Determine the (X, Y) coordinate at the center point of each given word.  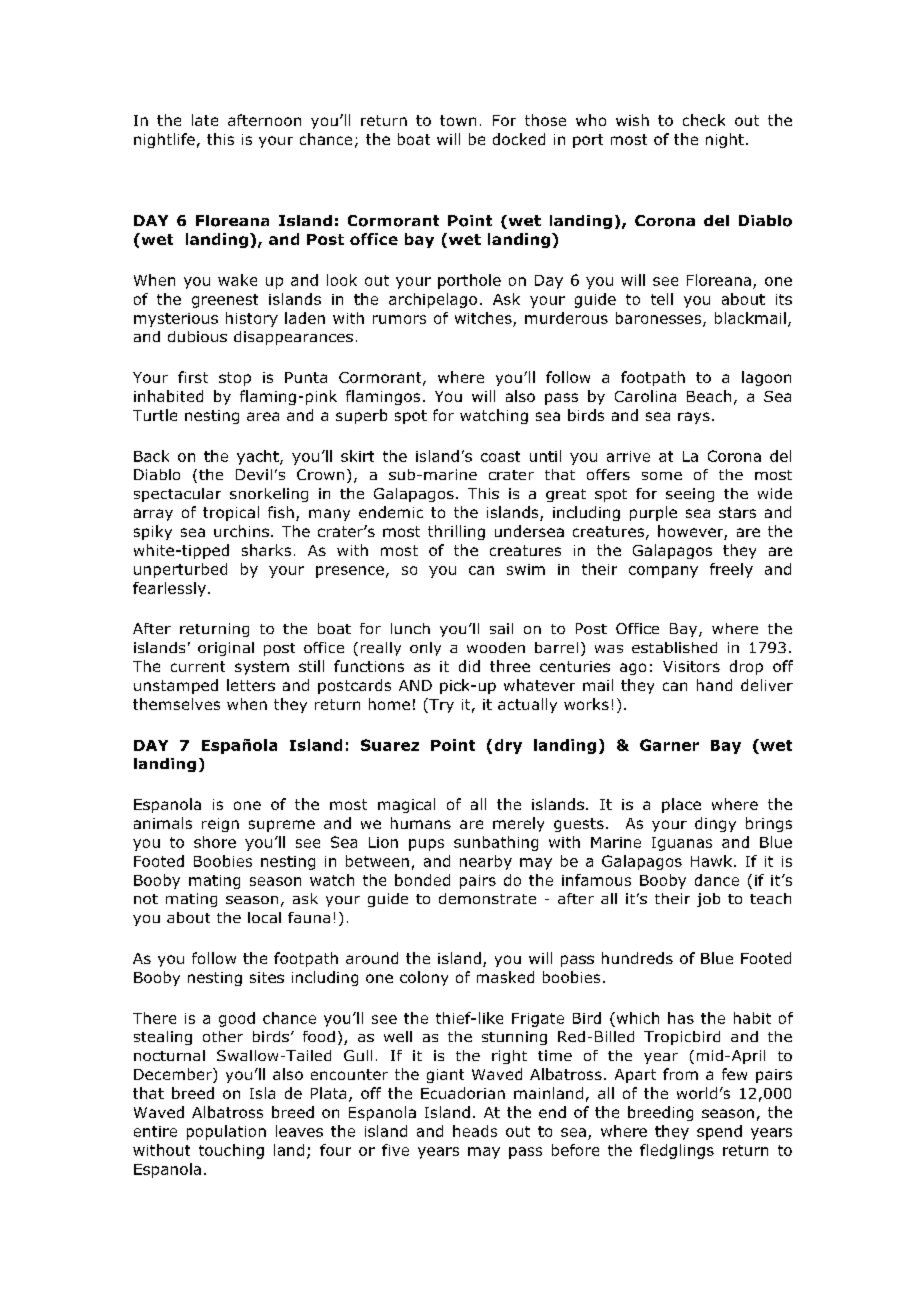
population (226, 1132)
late (205, 120)
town (458, 120)
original (226, 649)
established (674, 647)
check (704, 120)
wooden (496, 647)
